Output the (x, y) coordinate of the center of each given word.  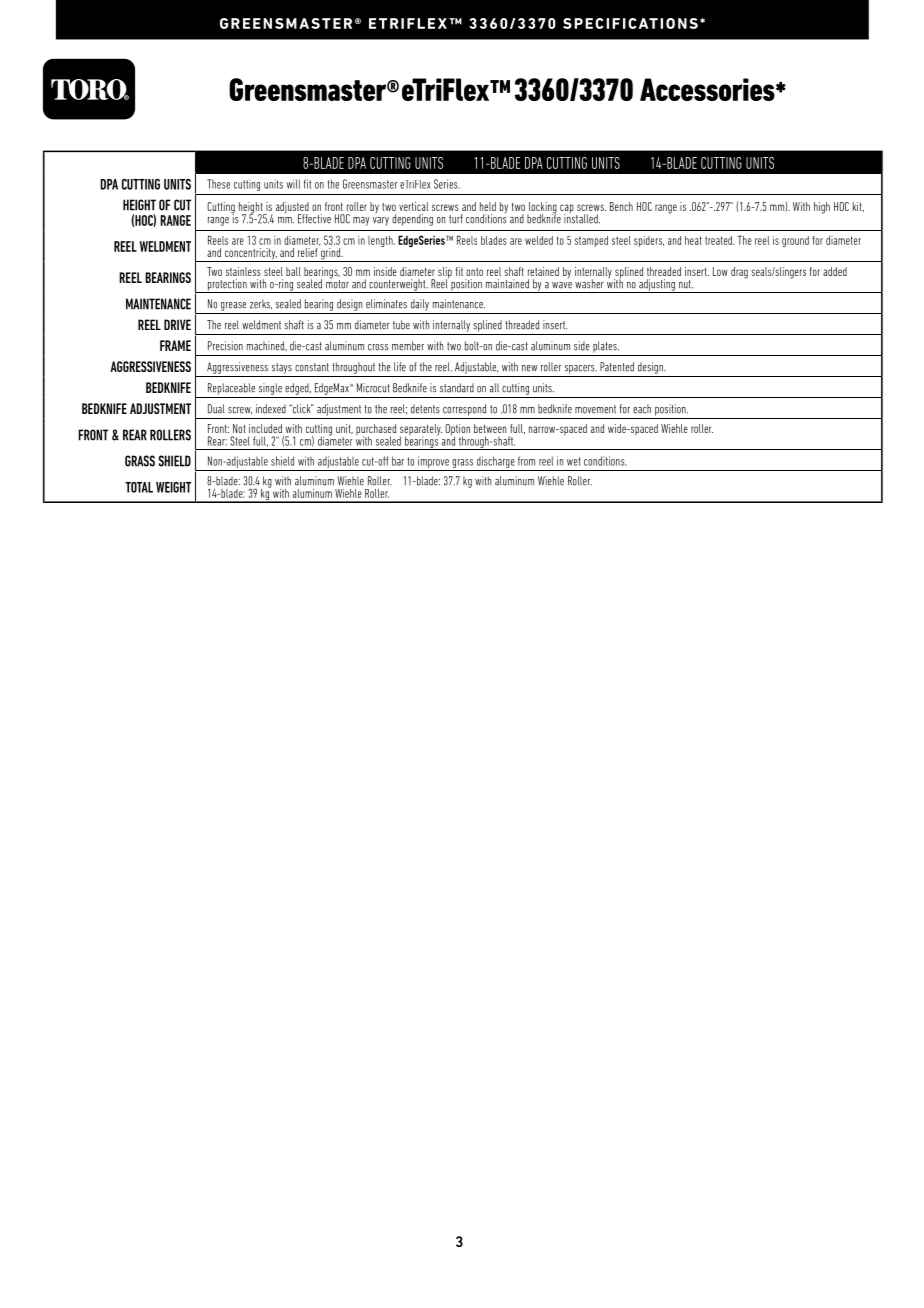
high (822, 208)
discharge (496, 462)
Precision (225, 346)
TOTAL (139, 487)
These (218, 184)
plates (606, 347)
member (408, 346)
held (488, 206)
